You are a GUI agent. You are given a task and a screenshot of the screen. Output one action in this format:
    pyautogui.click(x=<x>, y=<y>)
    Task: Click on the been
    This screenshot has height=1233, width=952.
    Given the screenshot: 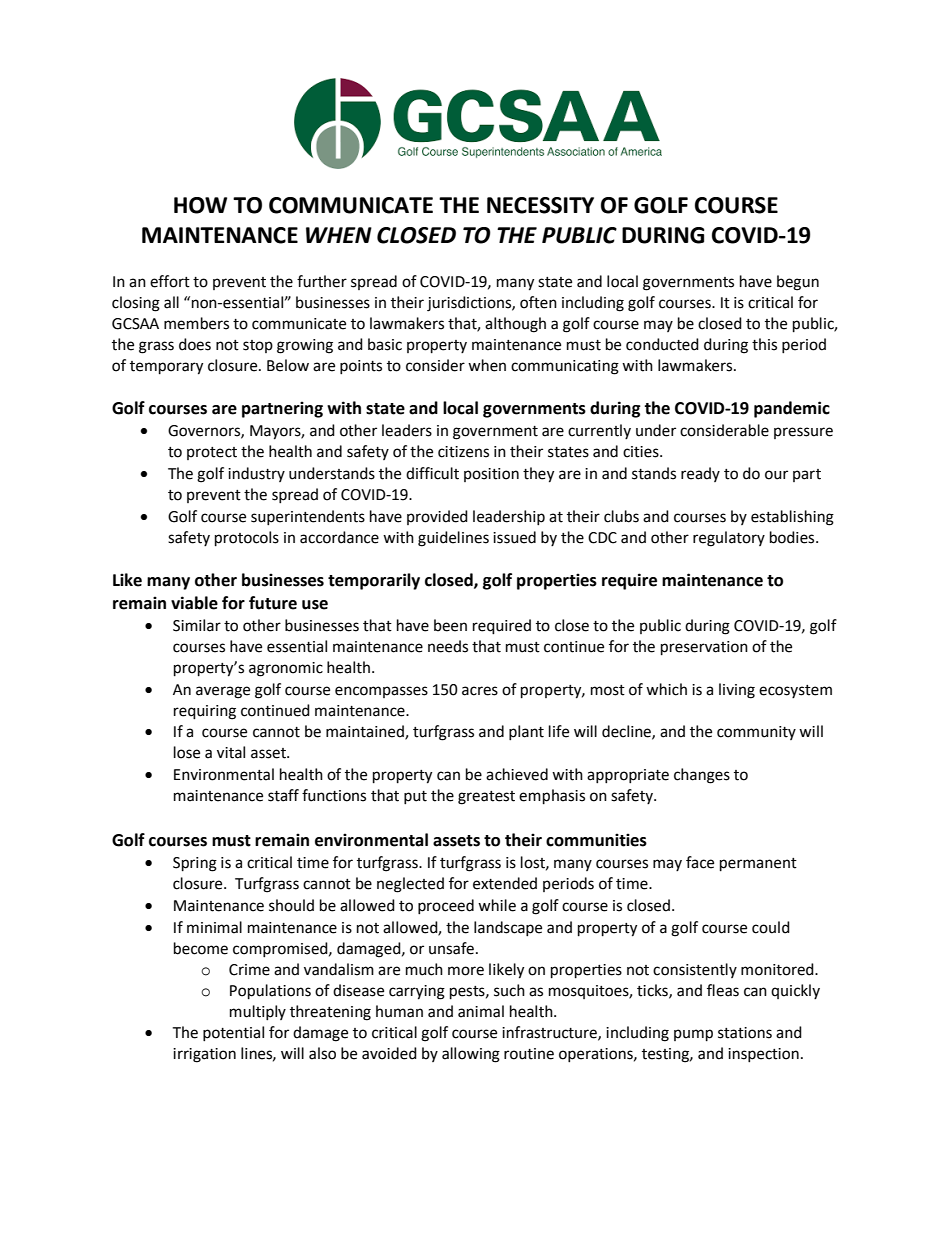 What is the action you would take?
    pyautogui.click(x=450, y=625)
